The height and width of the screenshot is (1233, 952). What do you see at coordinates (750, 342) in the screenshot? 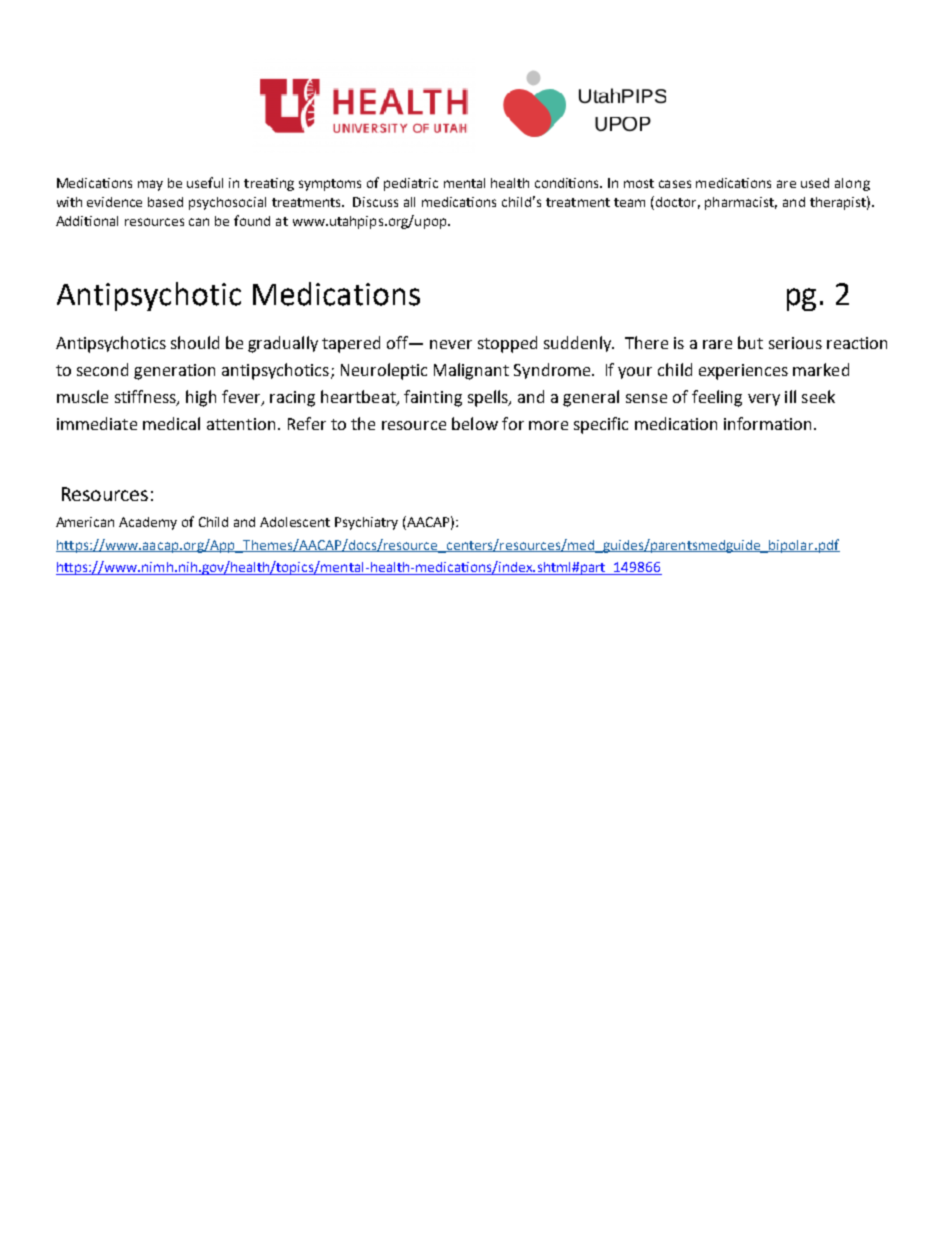
I see `but` at bounding box center [750, 342].
